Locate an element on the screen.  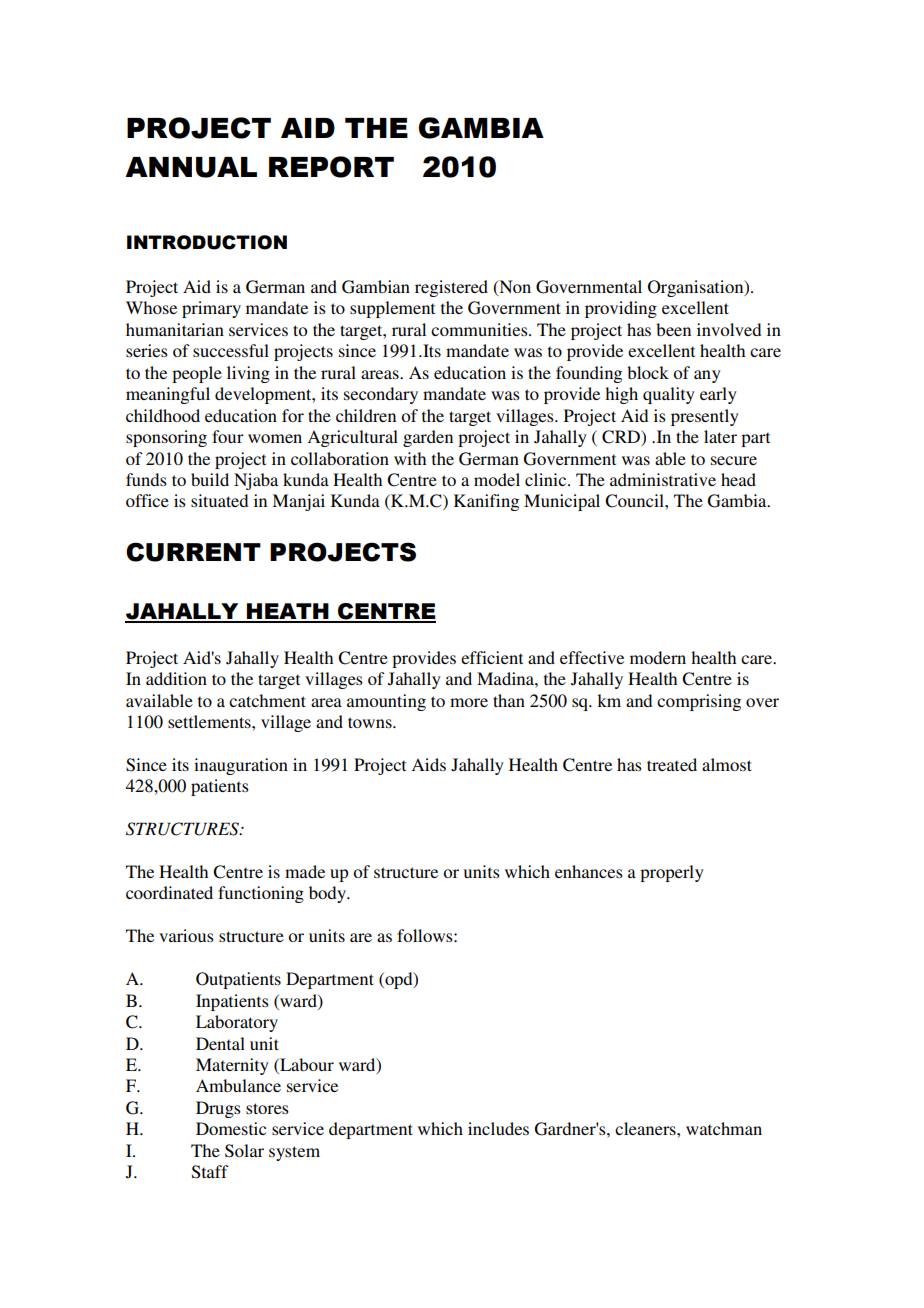
functioning is located at coordinates (261, 894).
